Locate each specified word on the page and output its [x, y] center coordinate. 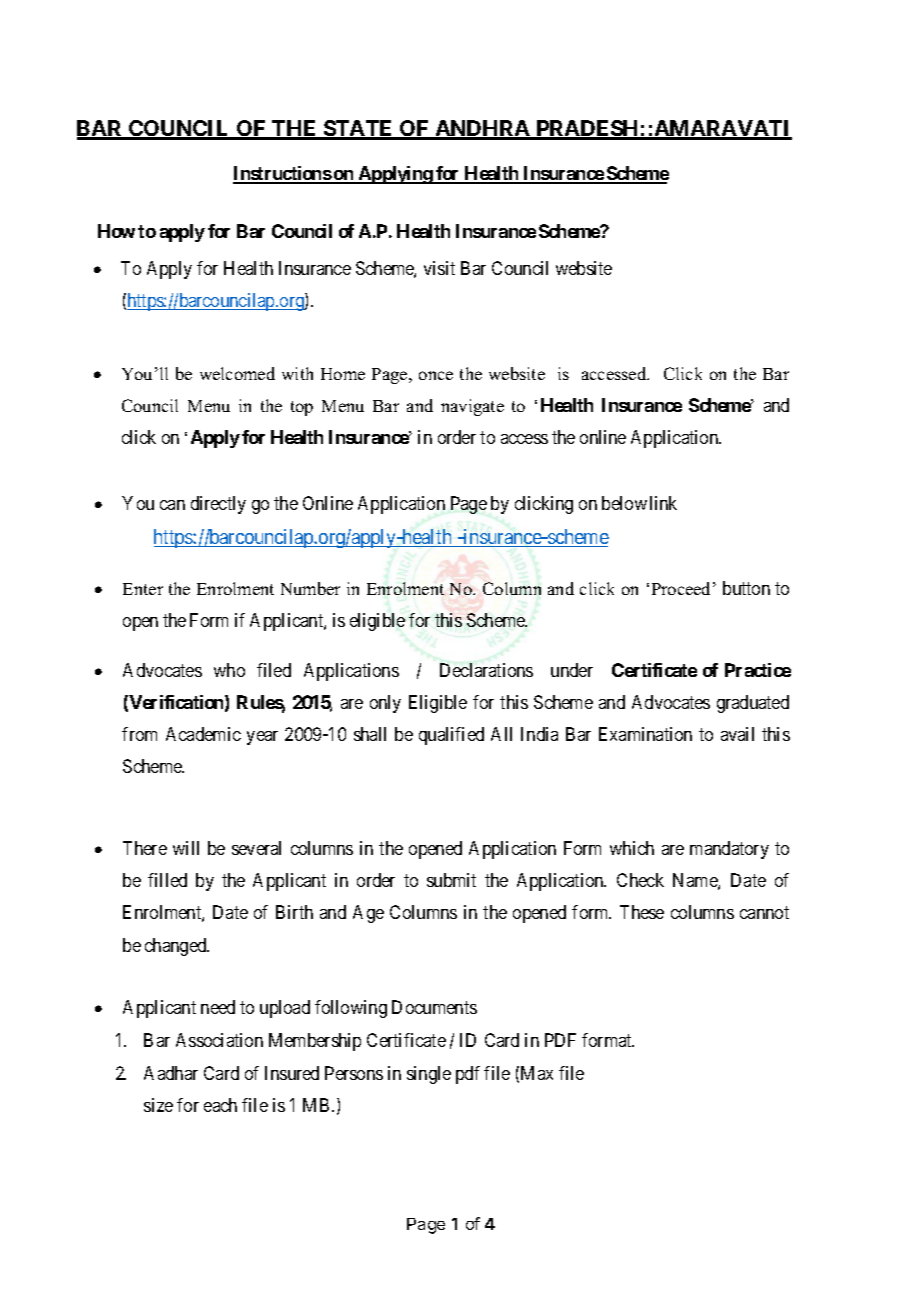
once [436, 375]
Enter [143, 589]
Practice [758, 670]
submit [451, 880]
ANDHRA [482, 129]
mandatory [729, 850]
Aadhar [171, 1073]
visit [439, 268]
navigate [472, 407]
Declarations [486, 670]
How [116, 231]
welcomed [237, 373]
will [186, 848]
